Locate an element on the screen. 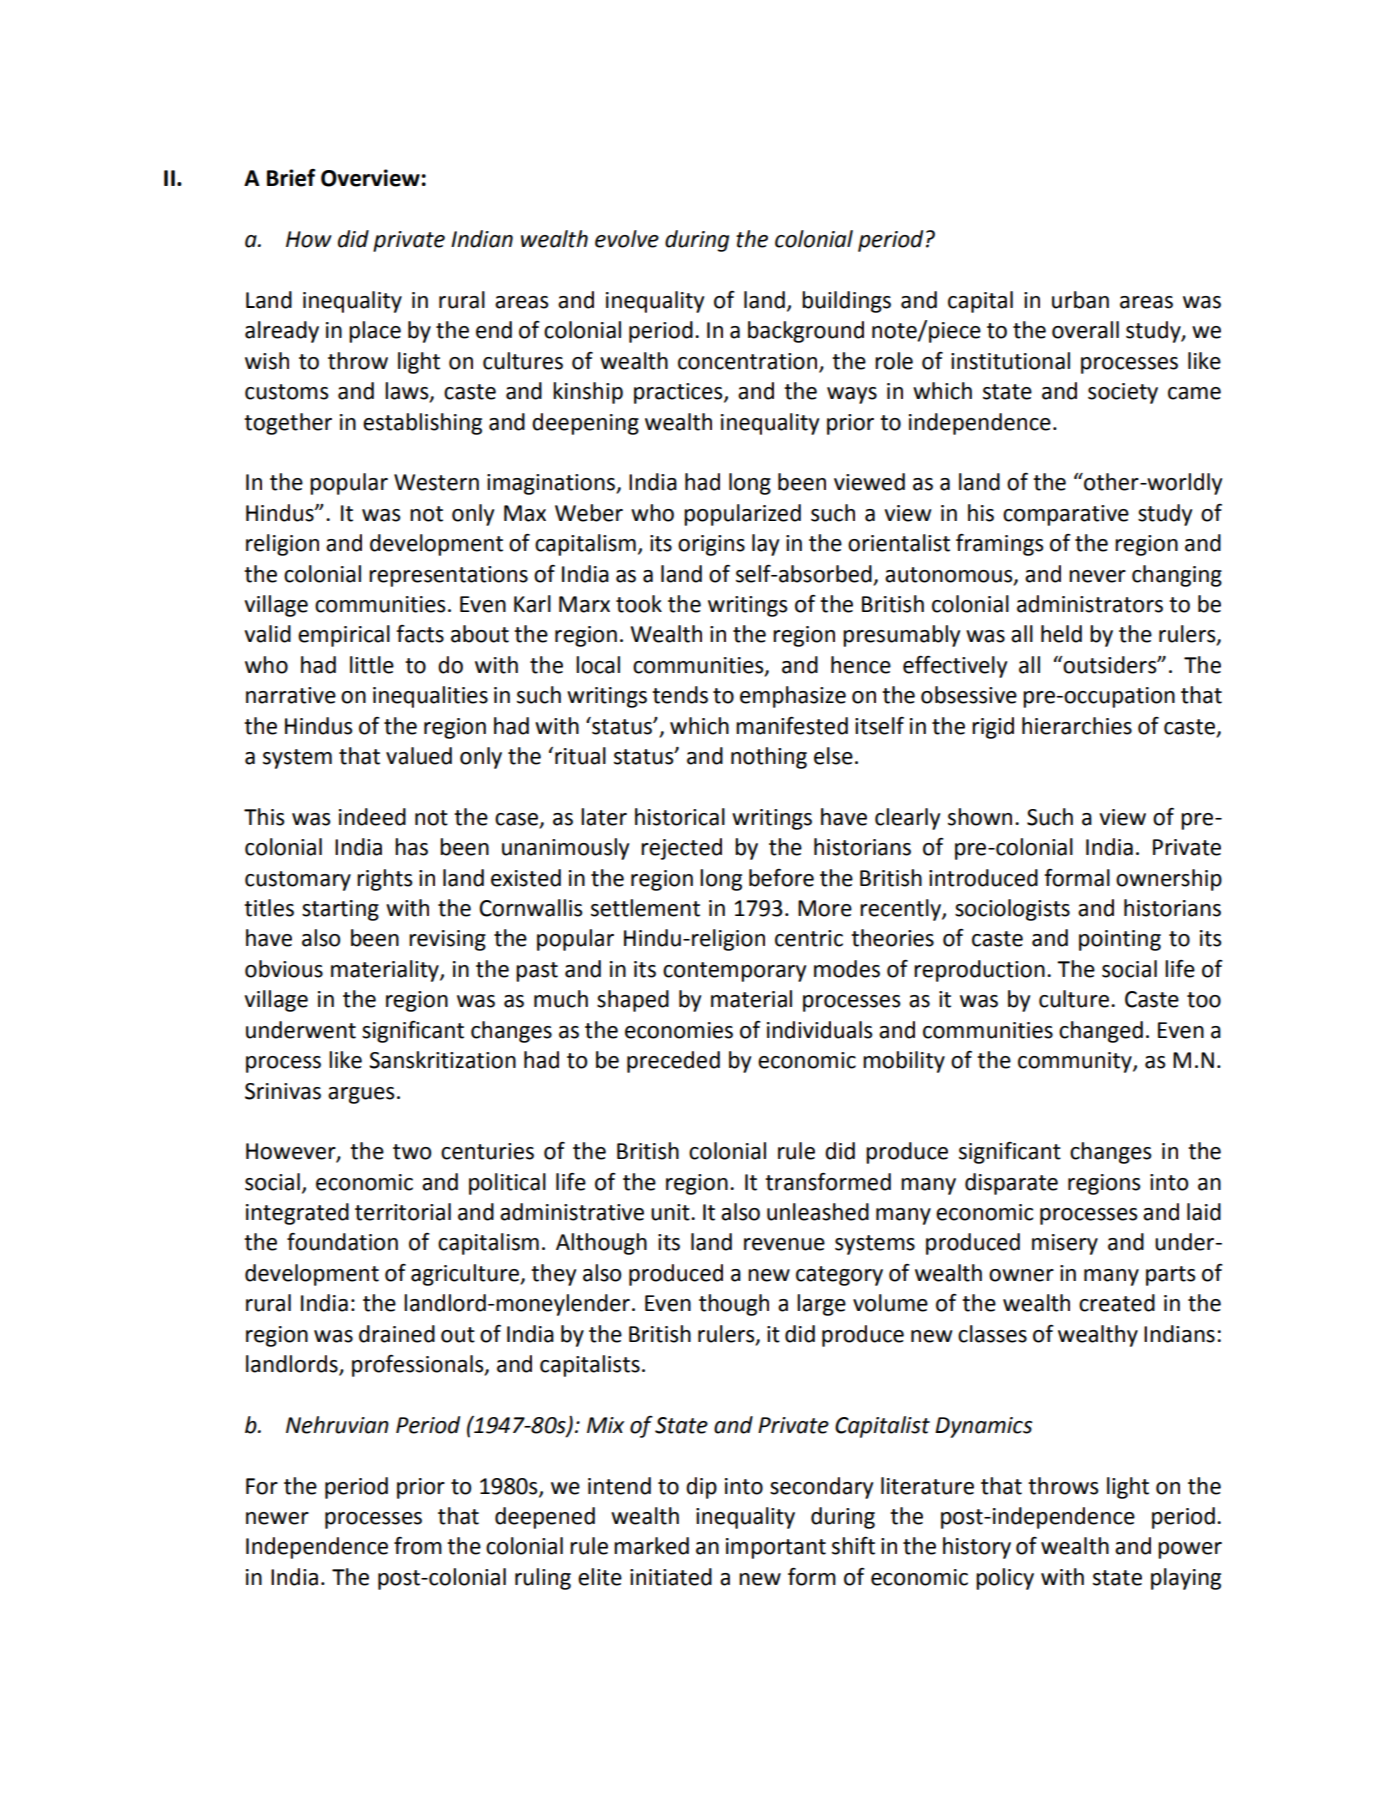 This screenshot has height=1793, width=1385. representations is located at coordinates (448, 576).
